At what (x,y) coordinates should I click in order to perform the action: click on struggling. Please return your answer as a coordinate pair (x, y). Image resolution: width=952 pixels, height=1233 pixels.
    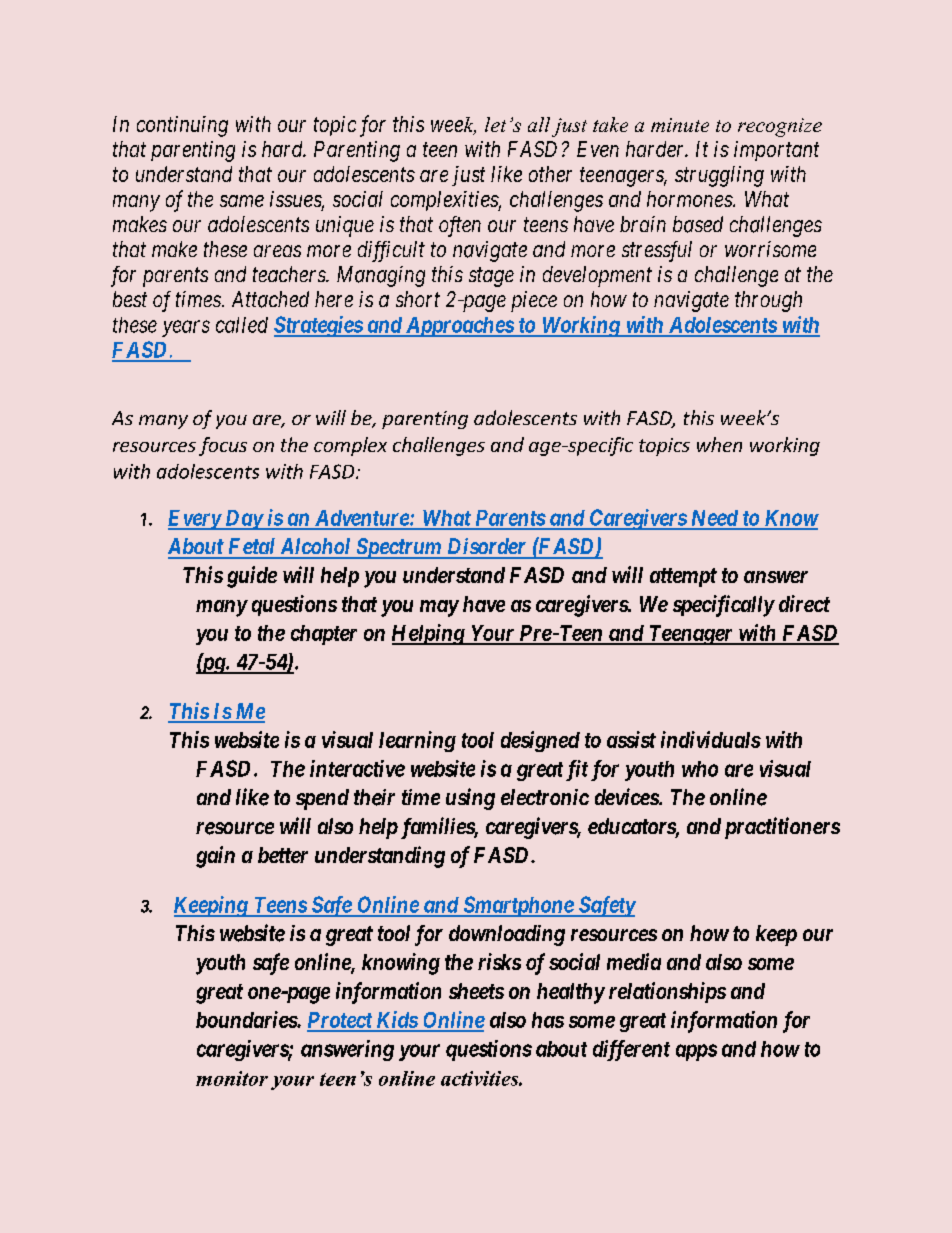
    Looking at the image, I should click on (719, 176).
